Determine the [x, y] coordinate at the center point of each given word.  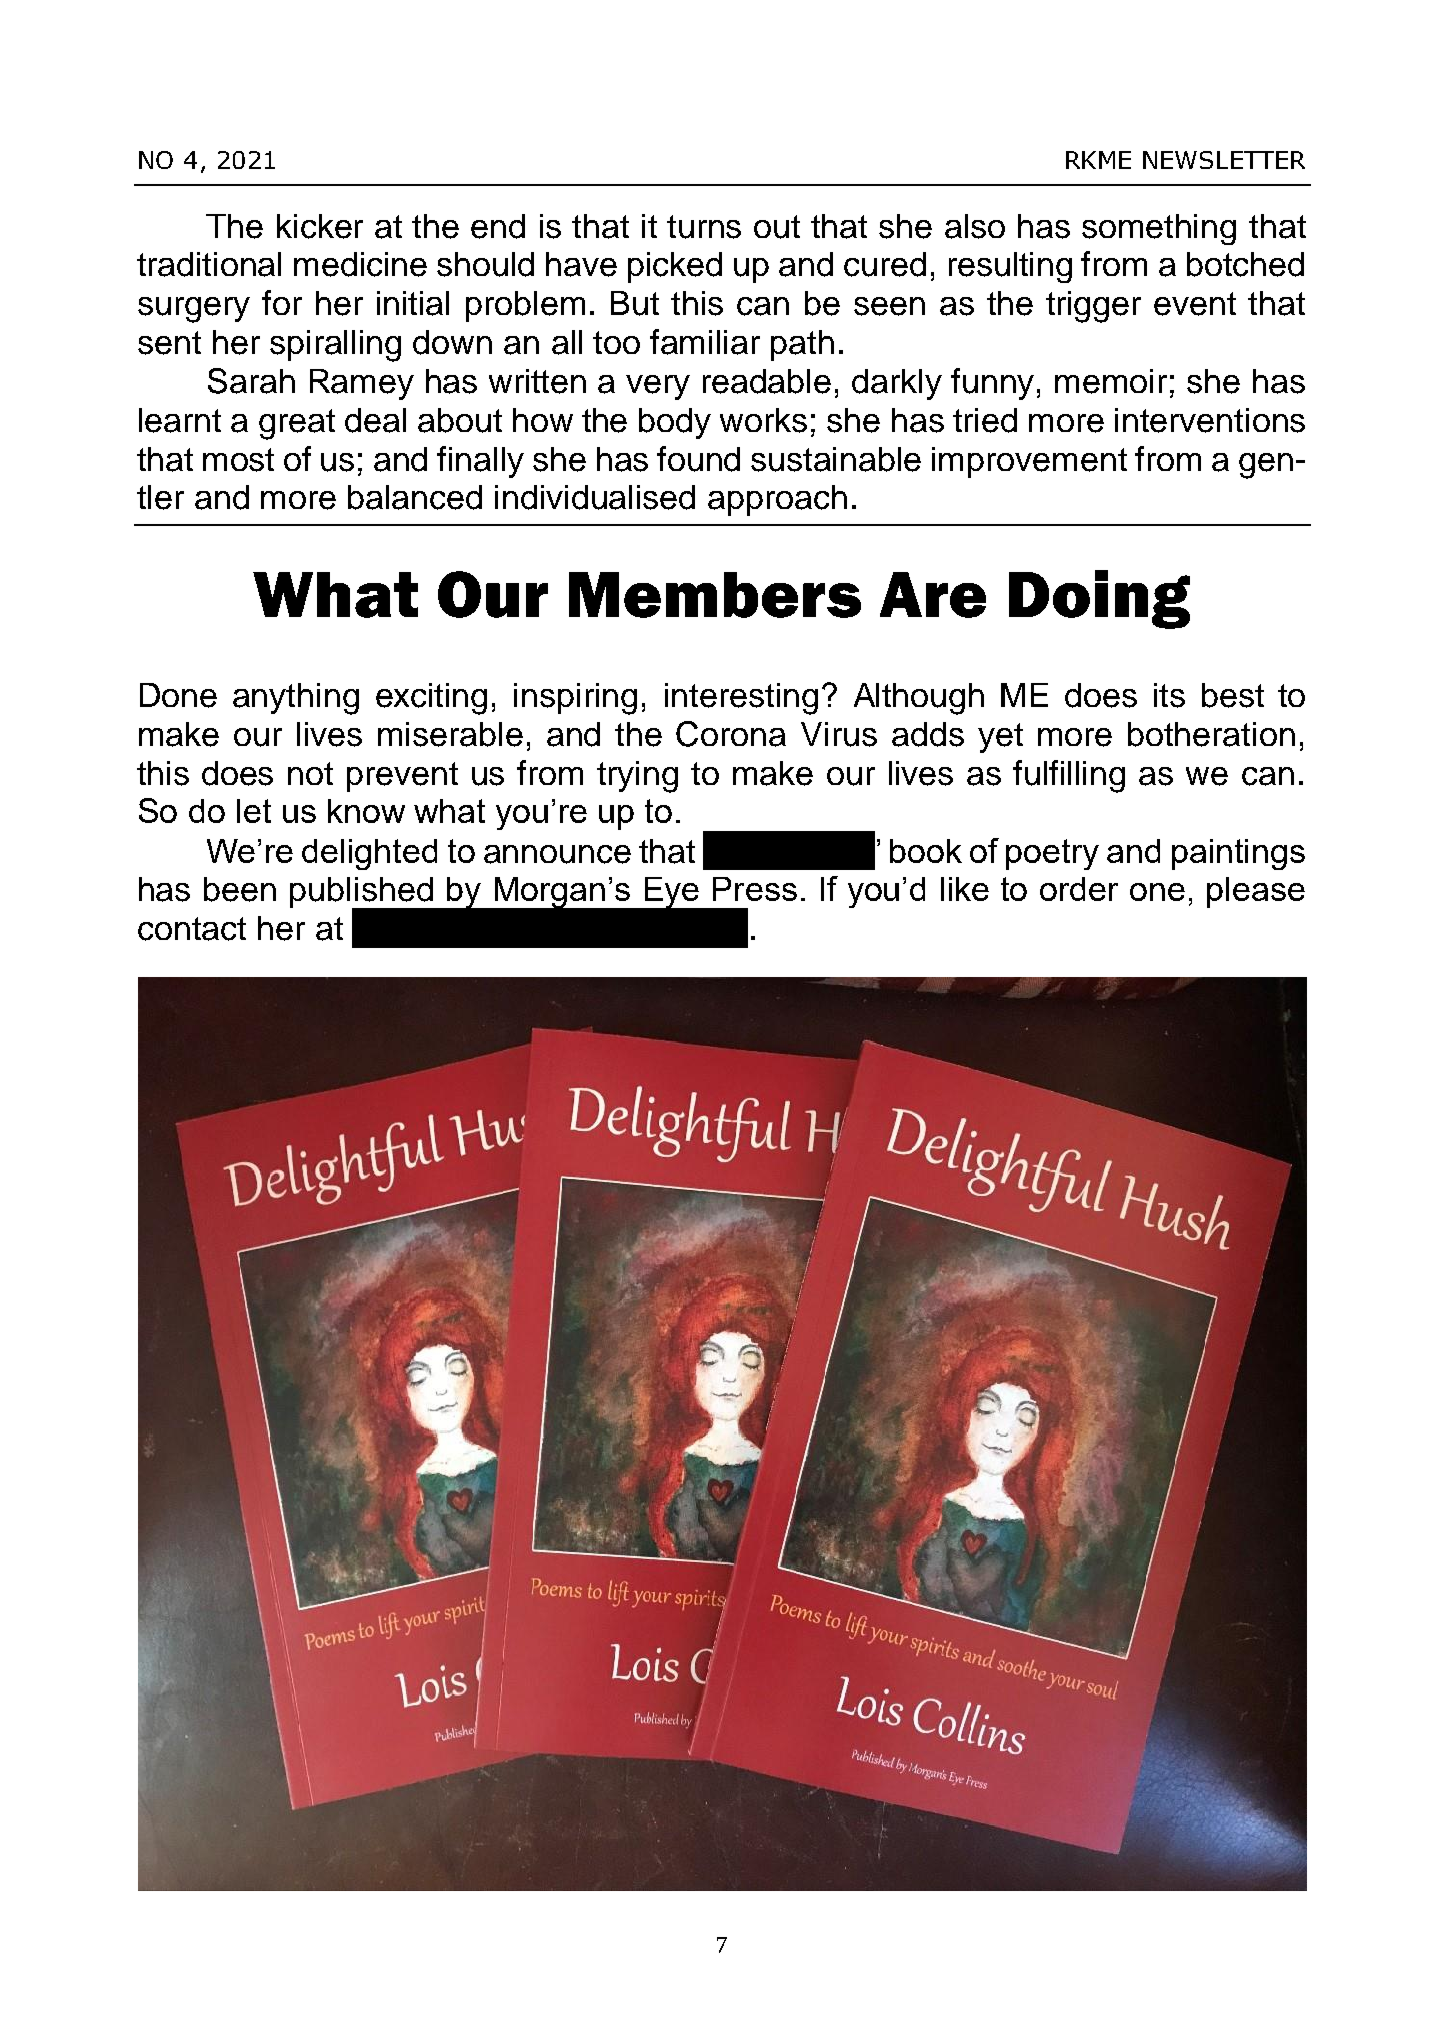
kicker [320, 226]
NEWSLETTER [1224, 160]
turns [704, 227]
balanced [415, 497]
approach [777, 500]
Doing [1099, 599]
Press [755, 889]
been [240, 889]
